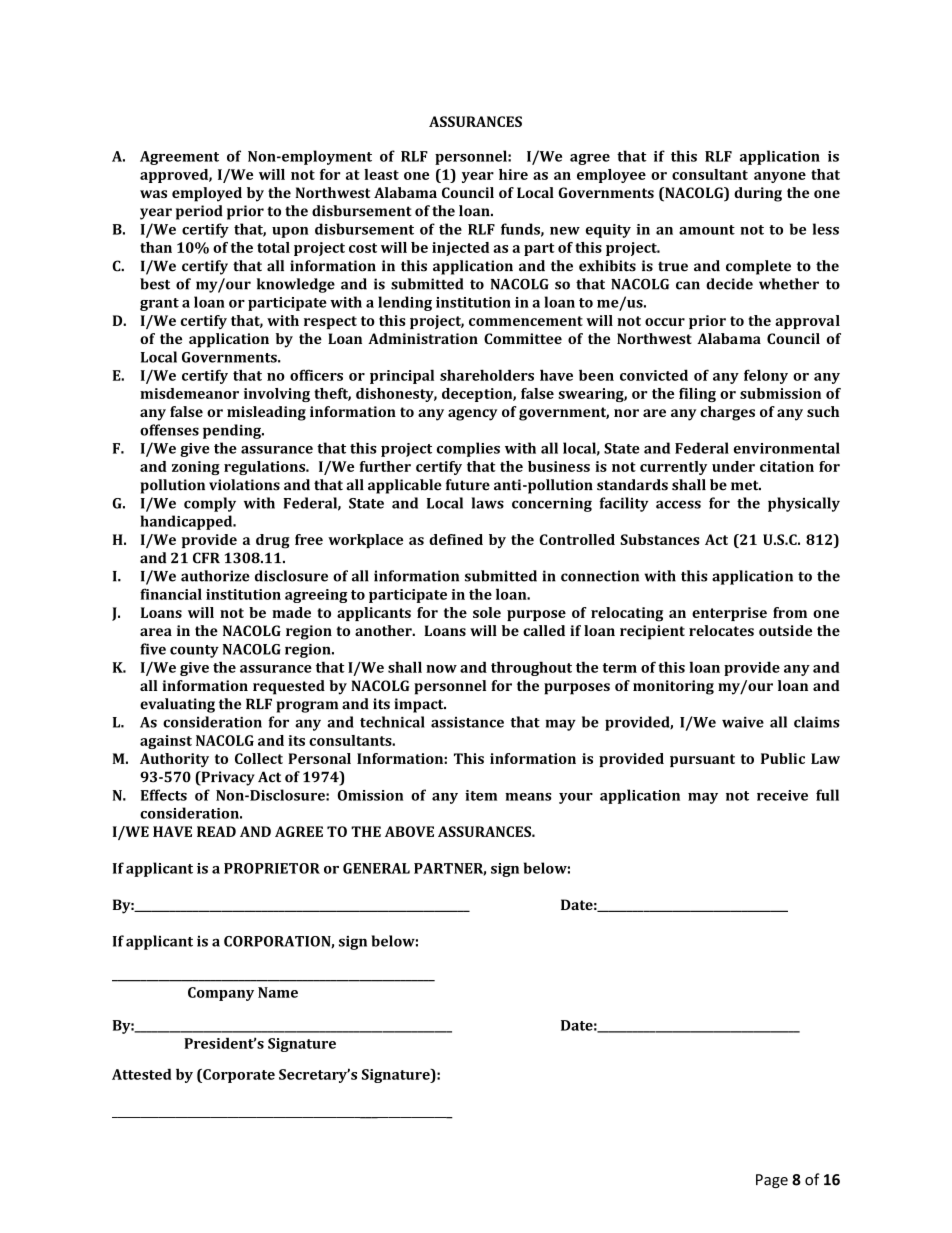 The image size is (952, 1233). What do you see at coordinates (207, 194) in the page?
I see `employed` at bounding box center [207, 194].
